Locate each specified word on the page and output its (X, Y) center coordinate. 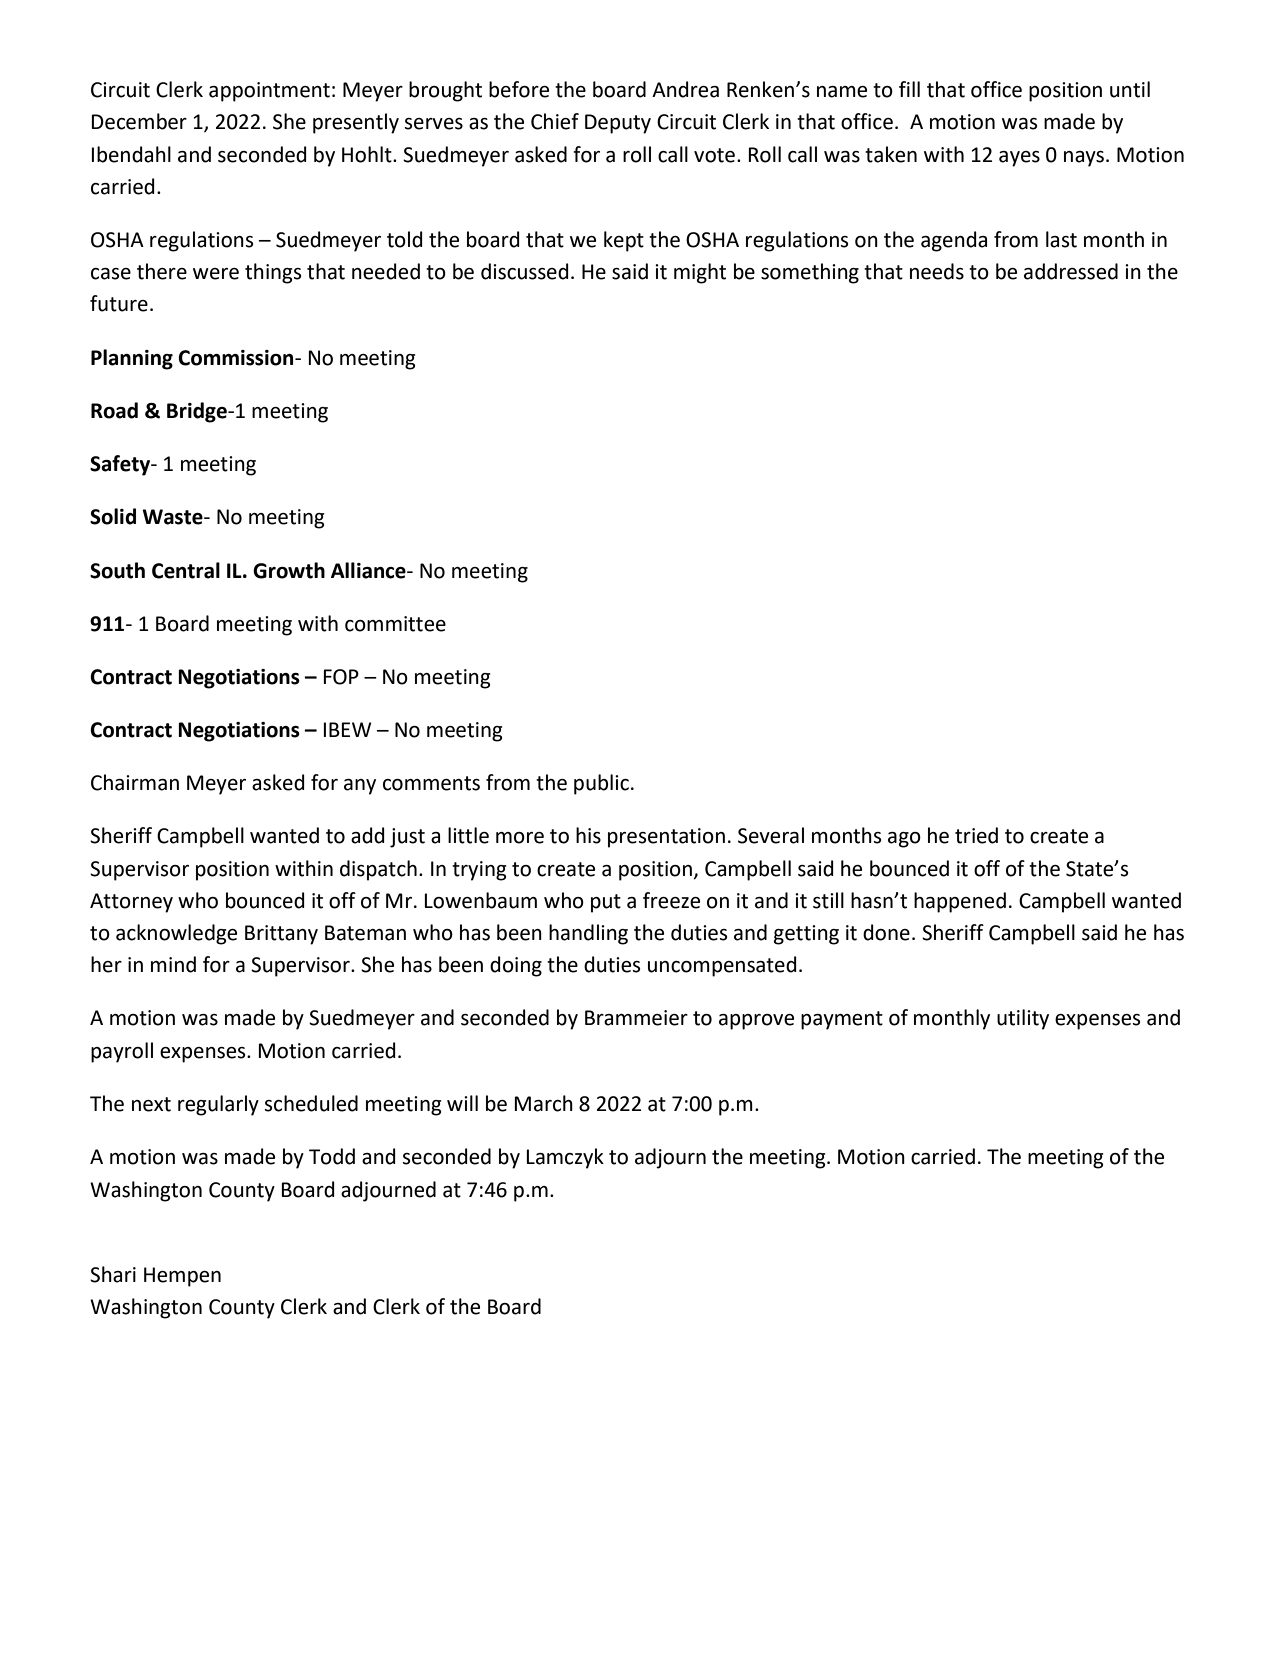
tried (976, 835)
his (588, 835)
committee (395, 624)
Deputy (618, 124)
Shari (113, 1274)
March (544, 1103)
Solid (113, 516)
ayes (1019, 159)
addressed (1071, 271)
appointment (269, 92)
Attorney (131, 903)
